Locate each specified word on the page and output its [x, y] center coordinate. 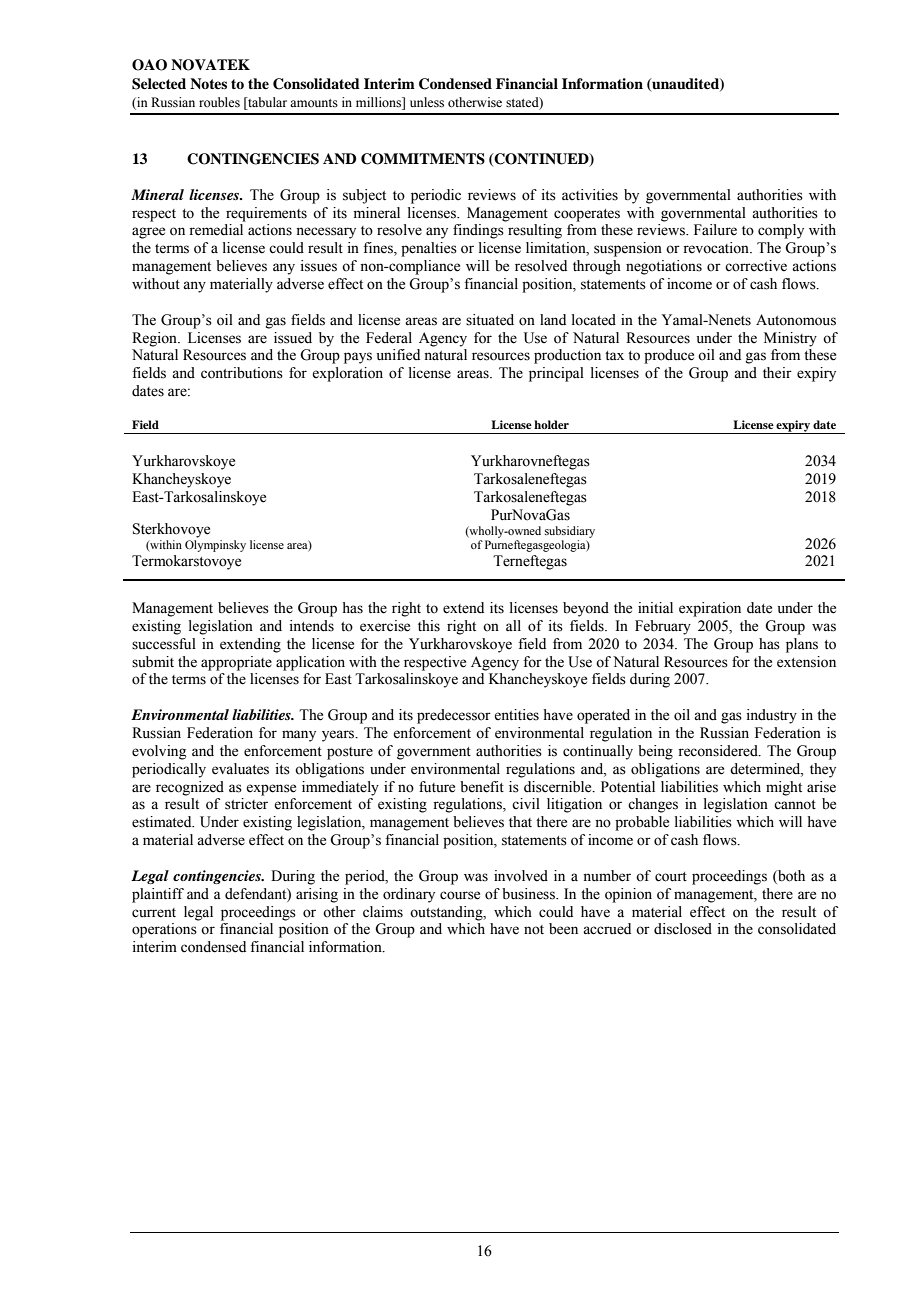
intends [312, 626]
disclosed [683, 929]
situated [490, 320]
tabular [266, 102]
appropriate [236, 663]
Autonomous [796, 320]
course [460, 895]
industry [772, 716]
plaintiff [158, 895]
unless [427, 102]
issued [293, 338]
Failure [715, 230]
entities [516, 715]
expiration [710, 609]
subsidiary [570, 532]
